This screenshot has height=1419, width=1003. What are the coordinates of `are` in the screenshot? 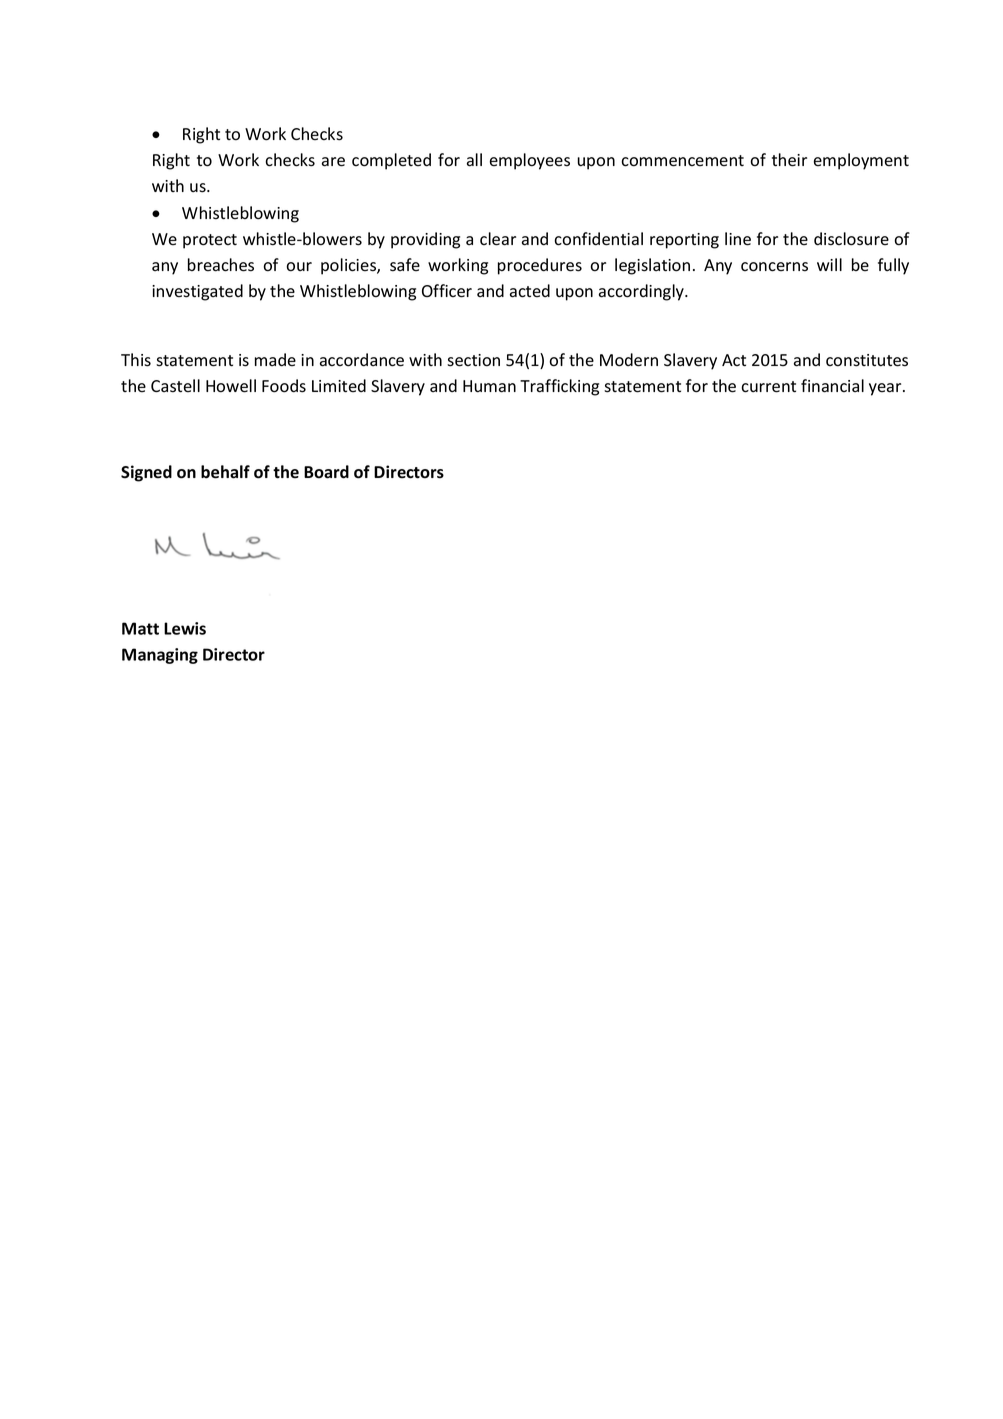 It's located at (333, 162).
